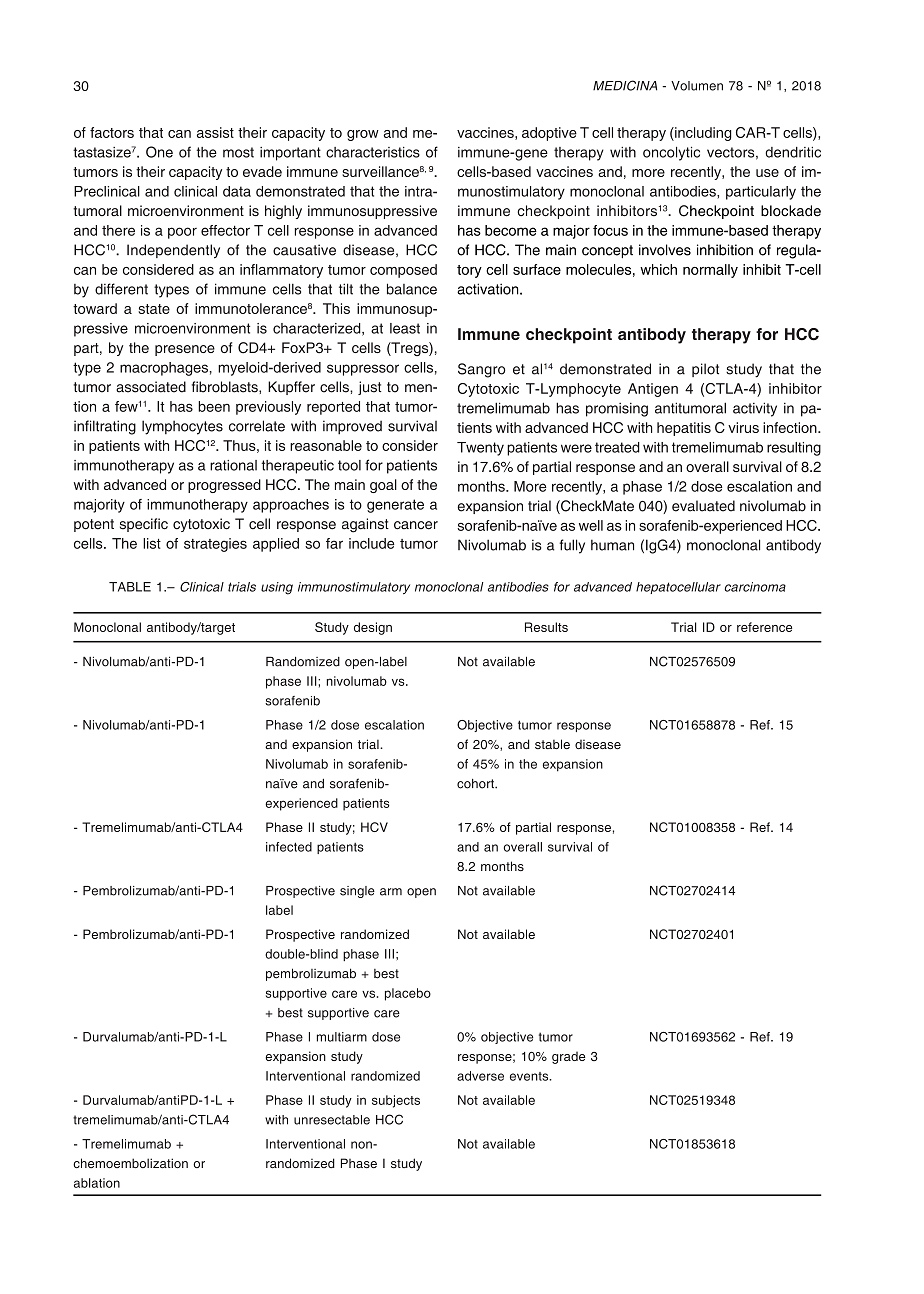  I want to click on assist, so click(215, 132).
